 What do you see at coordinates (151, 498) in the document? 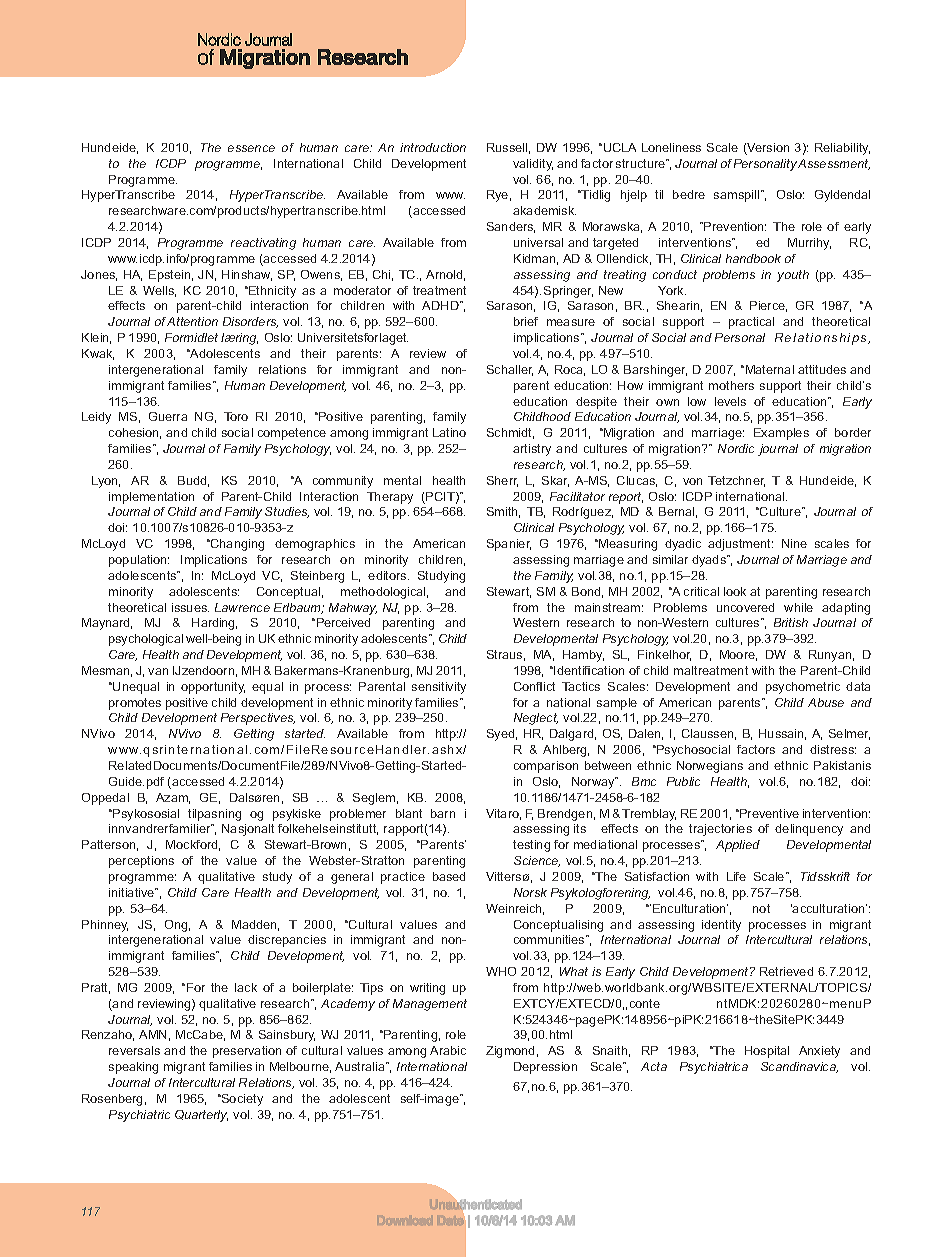
I see `implementation` at bounding box center [151, 498].
